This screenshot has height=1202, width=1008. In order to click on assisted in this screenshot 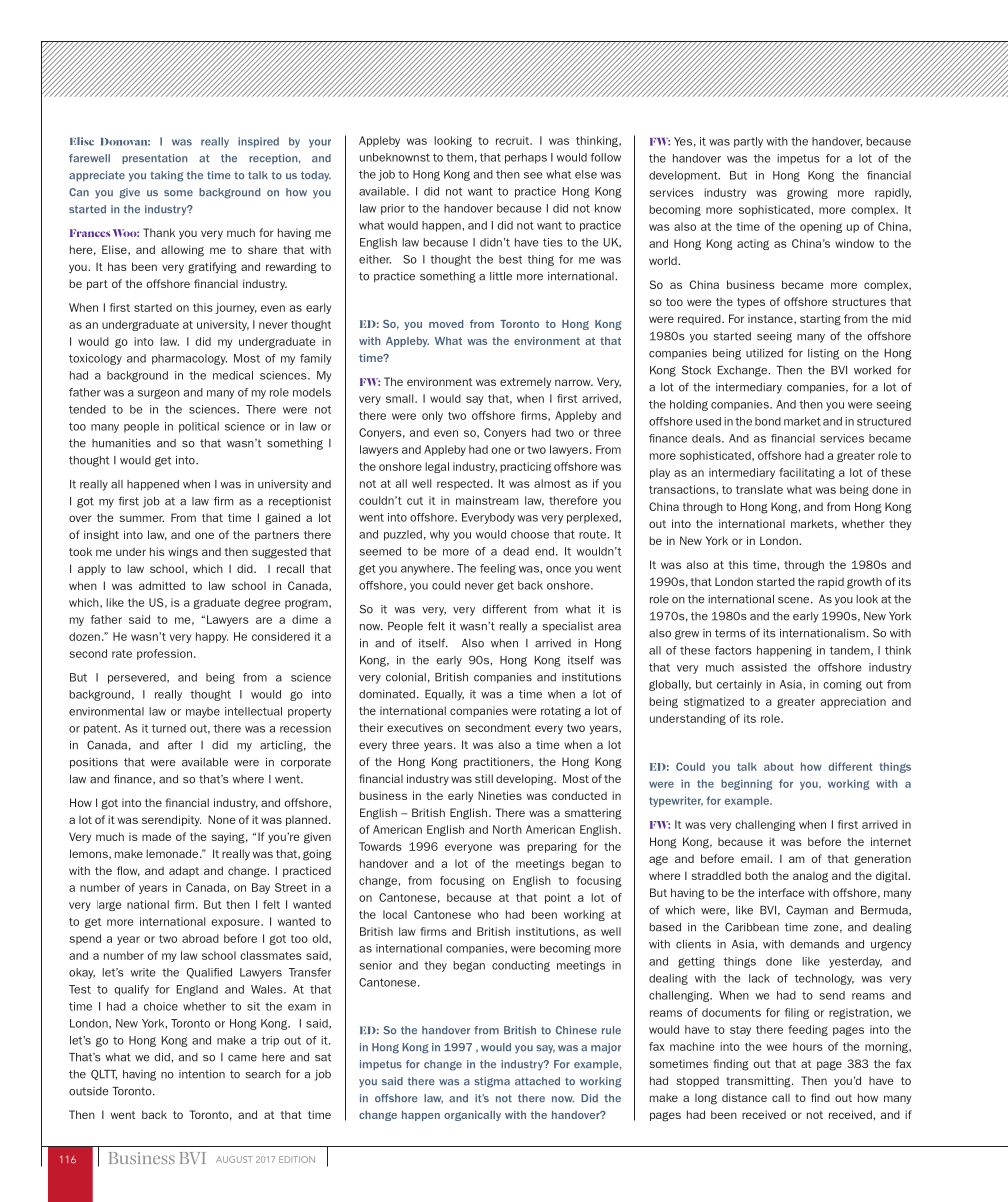, I will do `click(764, 667)`.
